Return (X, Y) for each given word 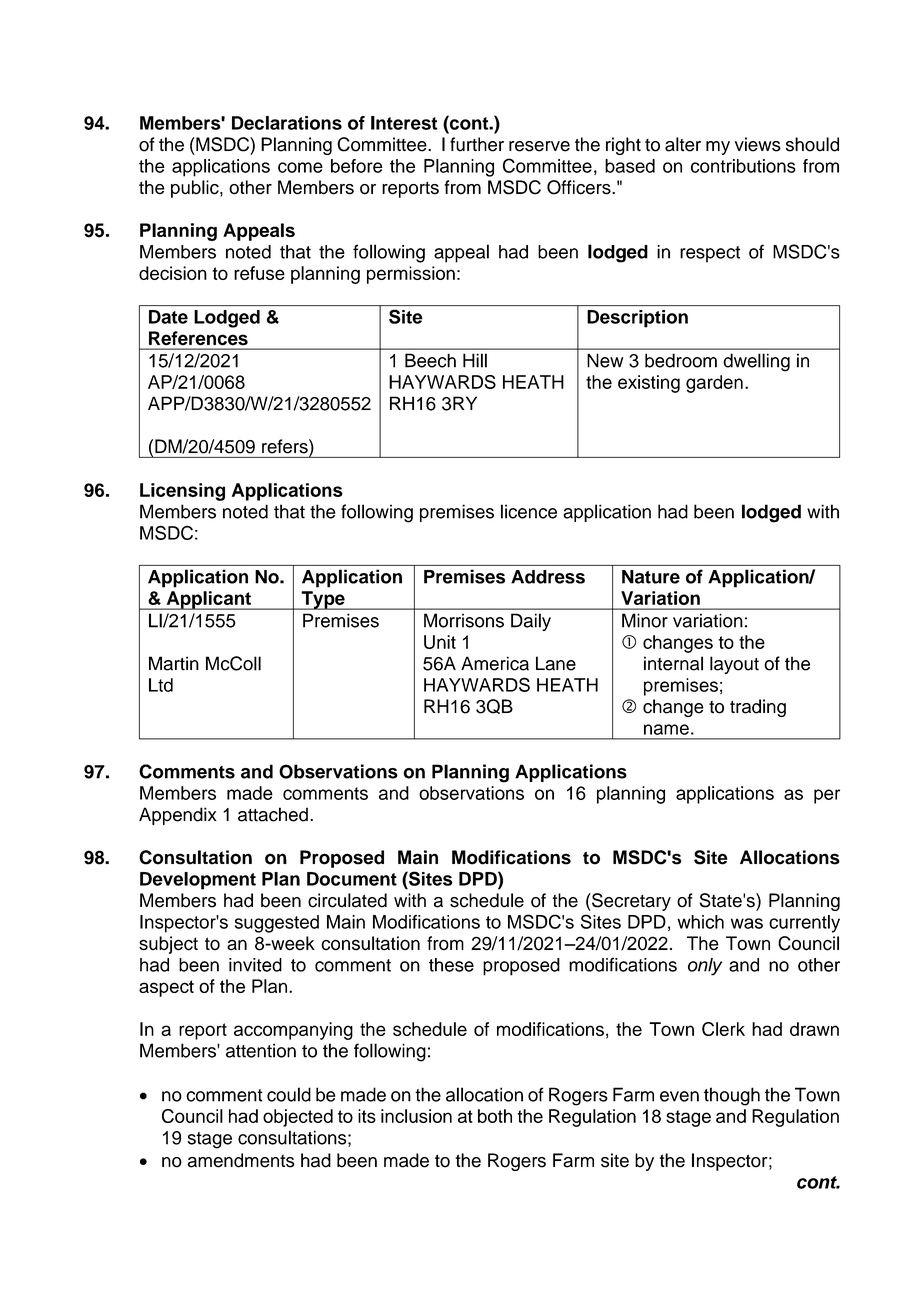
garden (714, 384)
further (477, 144)
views (758, 144)
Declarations (287, 123)
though (732, 1096)
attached (273, 814)
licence (529, 511)
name (666, 729)
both (495, 1116)
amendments (241, 1160)
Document (352, 879)
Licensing (182, 492)
